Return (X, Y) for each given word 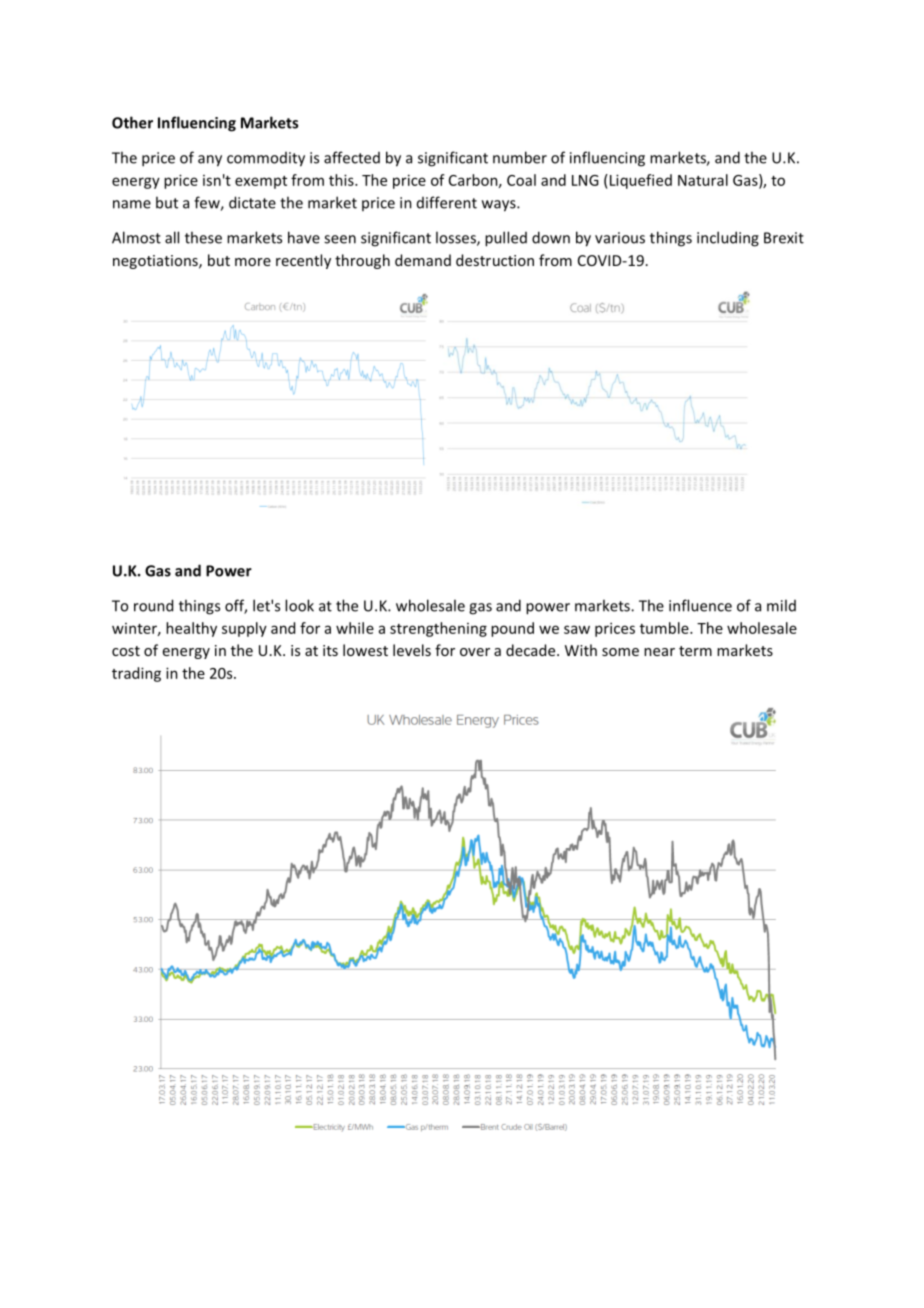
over (475, 652)
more (253, 262)
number (520, 157)
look (299, 605)
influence (700, 605)
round (153, 605)
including (728, 239)
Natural (703, 180)
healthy (191, 629)
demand (423, 260)
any (210, 161)
